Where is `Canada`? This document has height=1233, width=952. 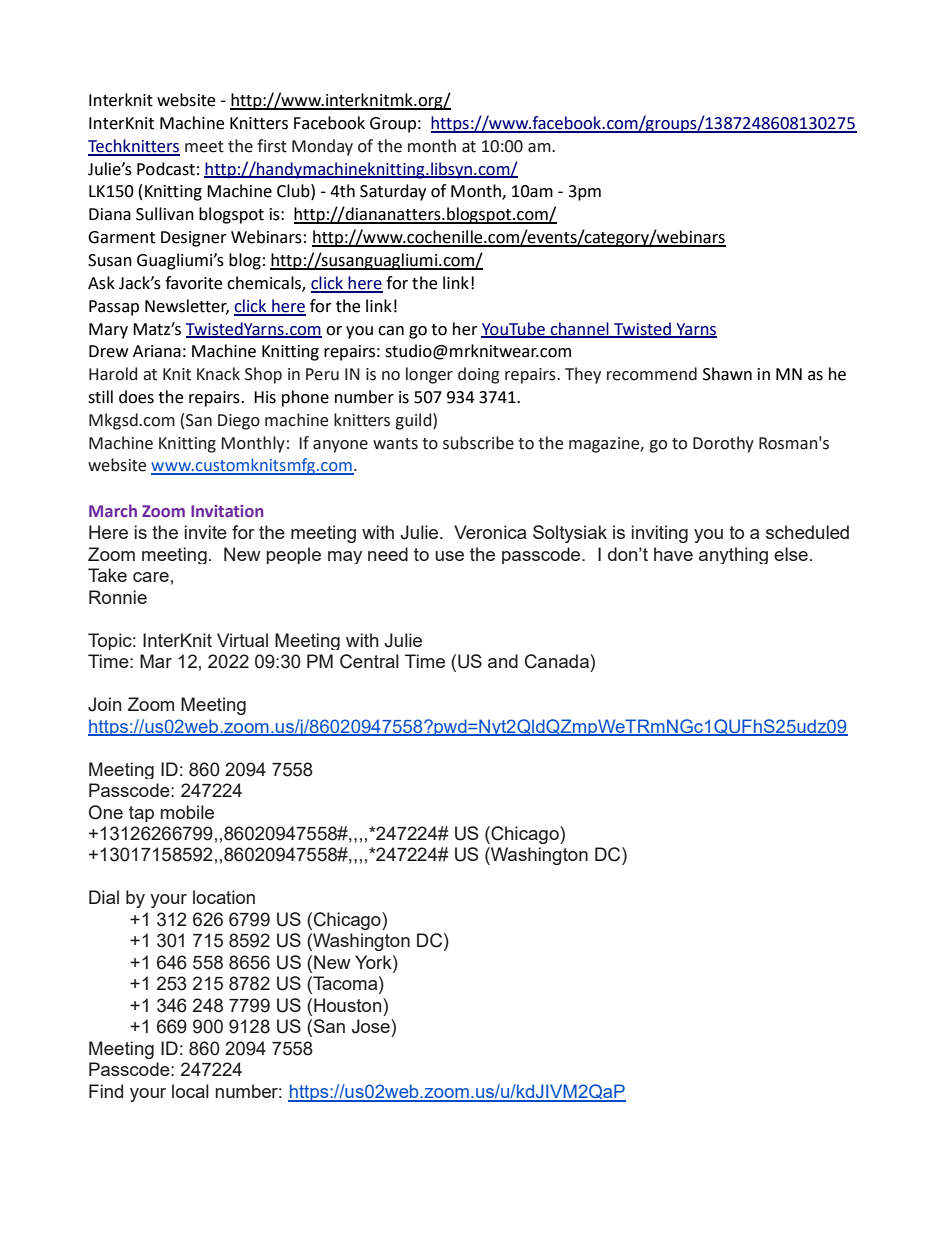
Canada is located at coordinates (558, 661).
